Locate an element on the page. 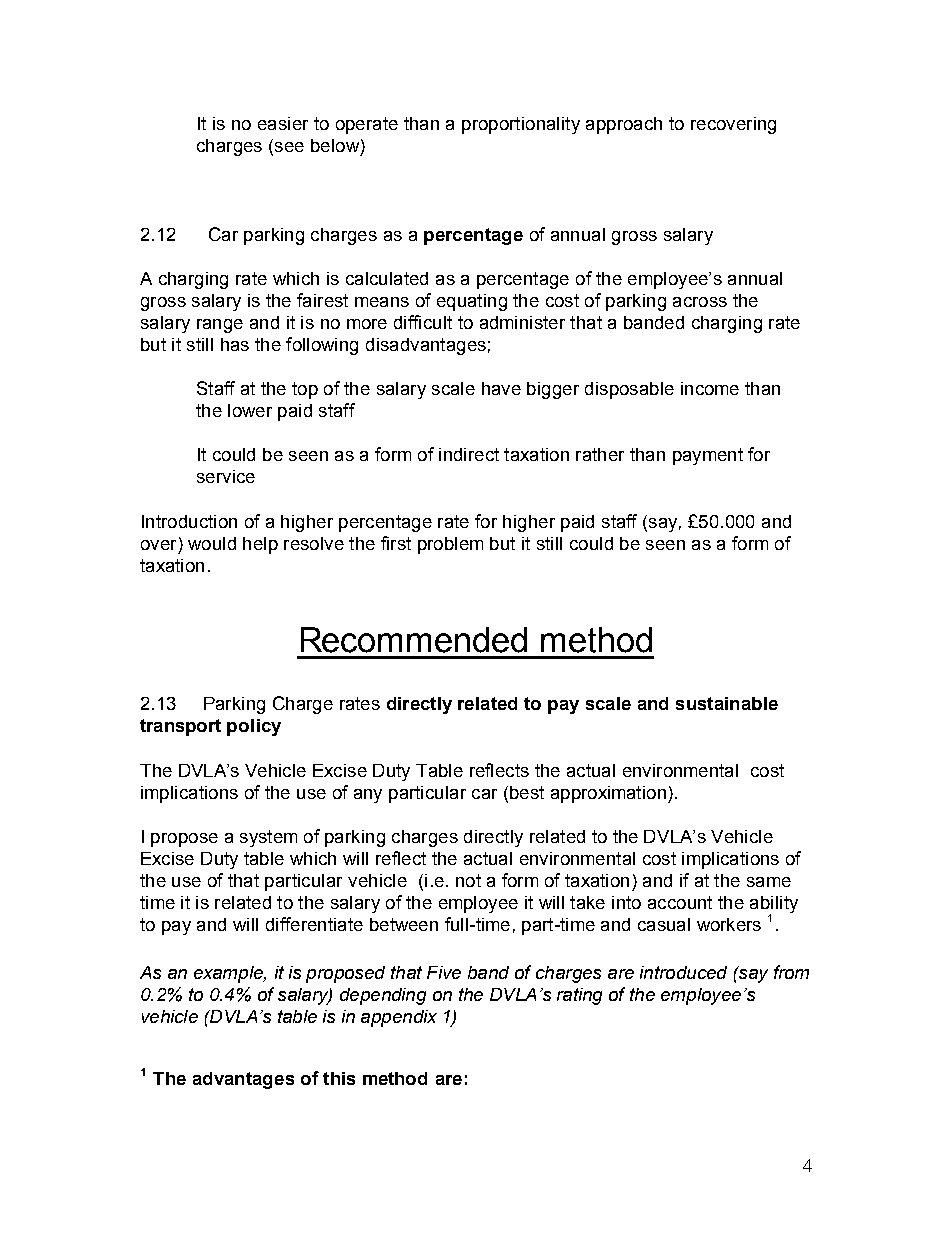 This document has height=1233, width=952. indirect is located at coordinates (469, 454).
